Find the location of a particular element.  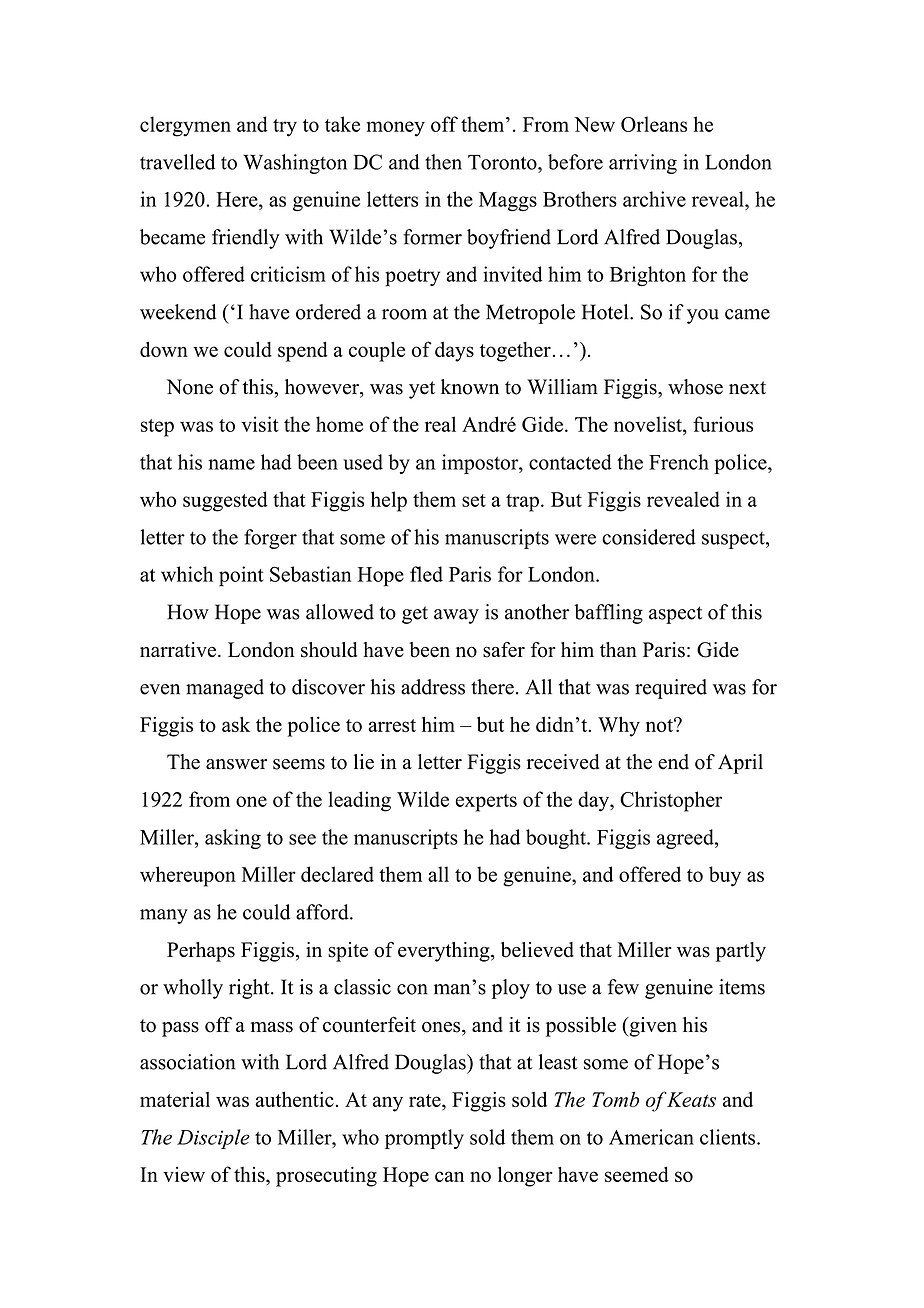

aspect is located at coordinates (675, 615).
